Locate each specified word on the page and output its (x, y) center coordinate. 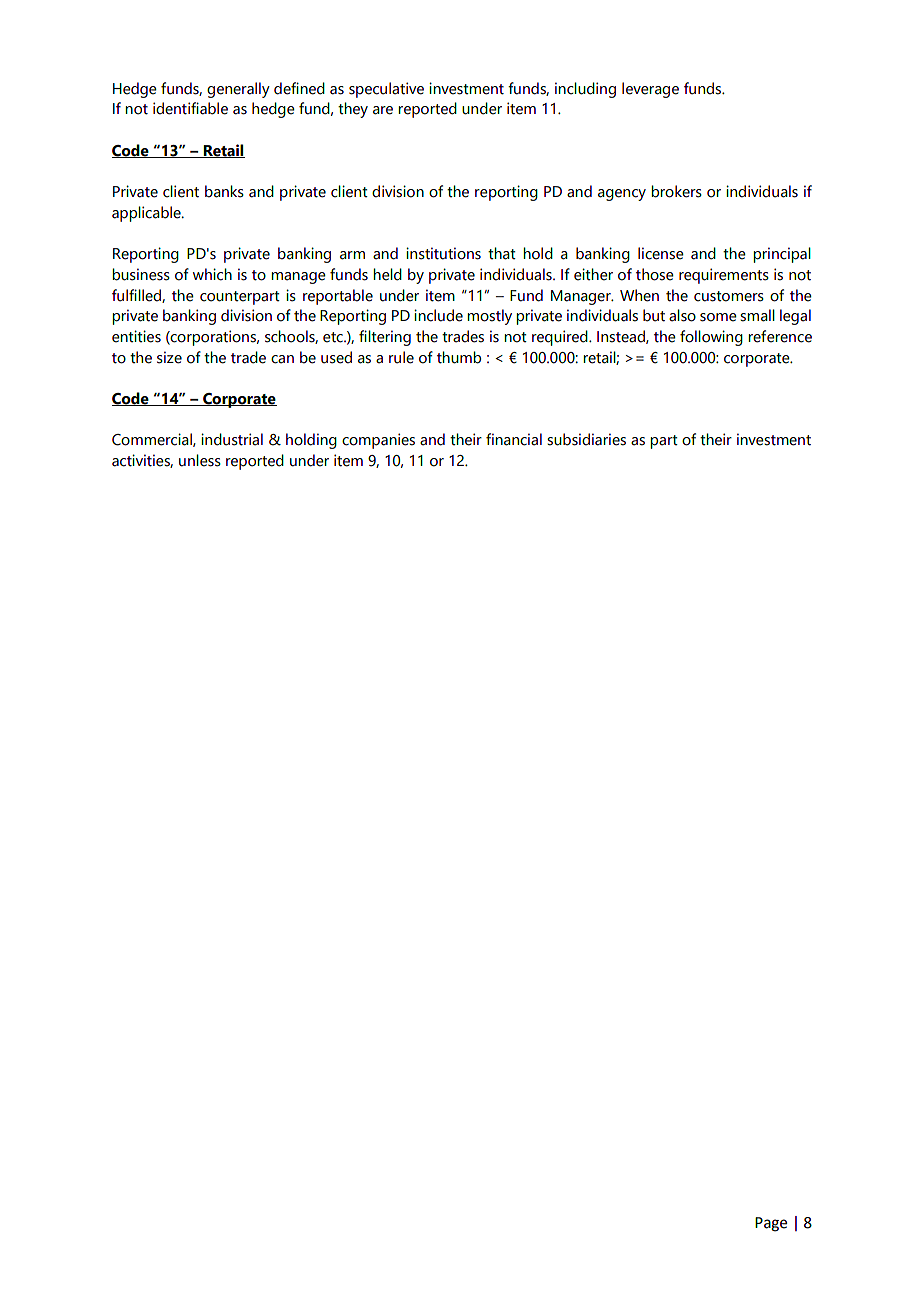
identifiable (190, 108)
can (282, 359)
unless (200, 460)
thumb (459, 357)
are (383, 110)
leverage (650, 90)
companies (378, 441)
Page (771, 1224)
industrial (232, 439)
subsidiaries (586, 439)
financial (514, 439)
